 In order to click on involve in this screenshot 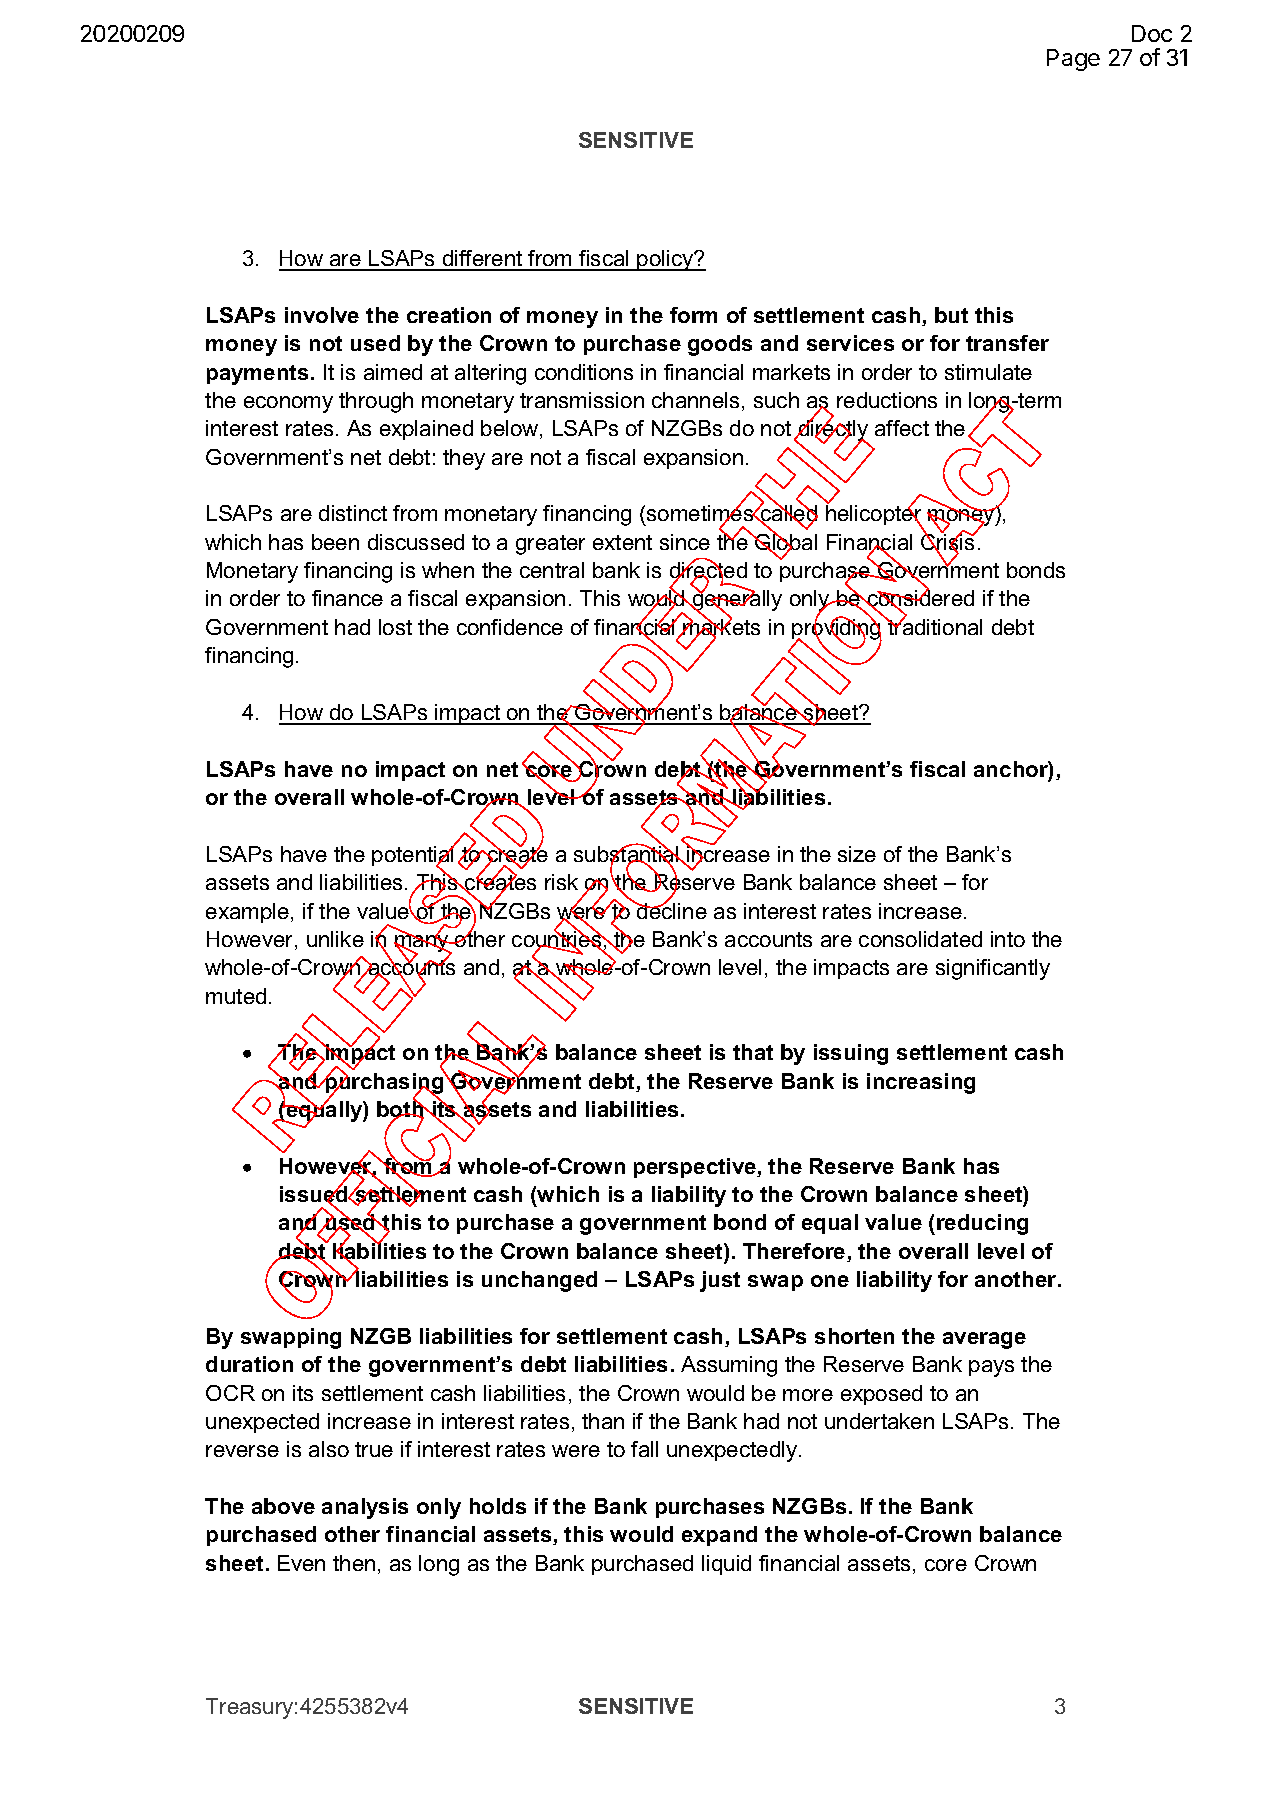, I will do `click(322, 315)`.
